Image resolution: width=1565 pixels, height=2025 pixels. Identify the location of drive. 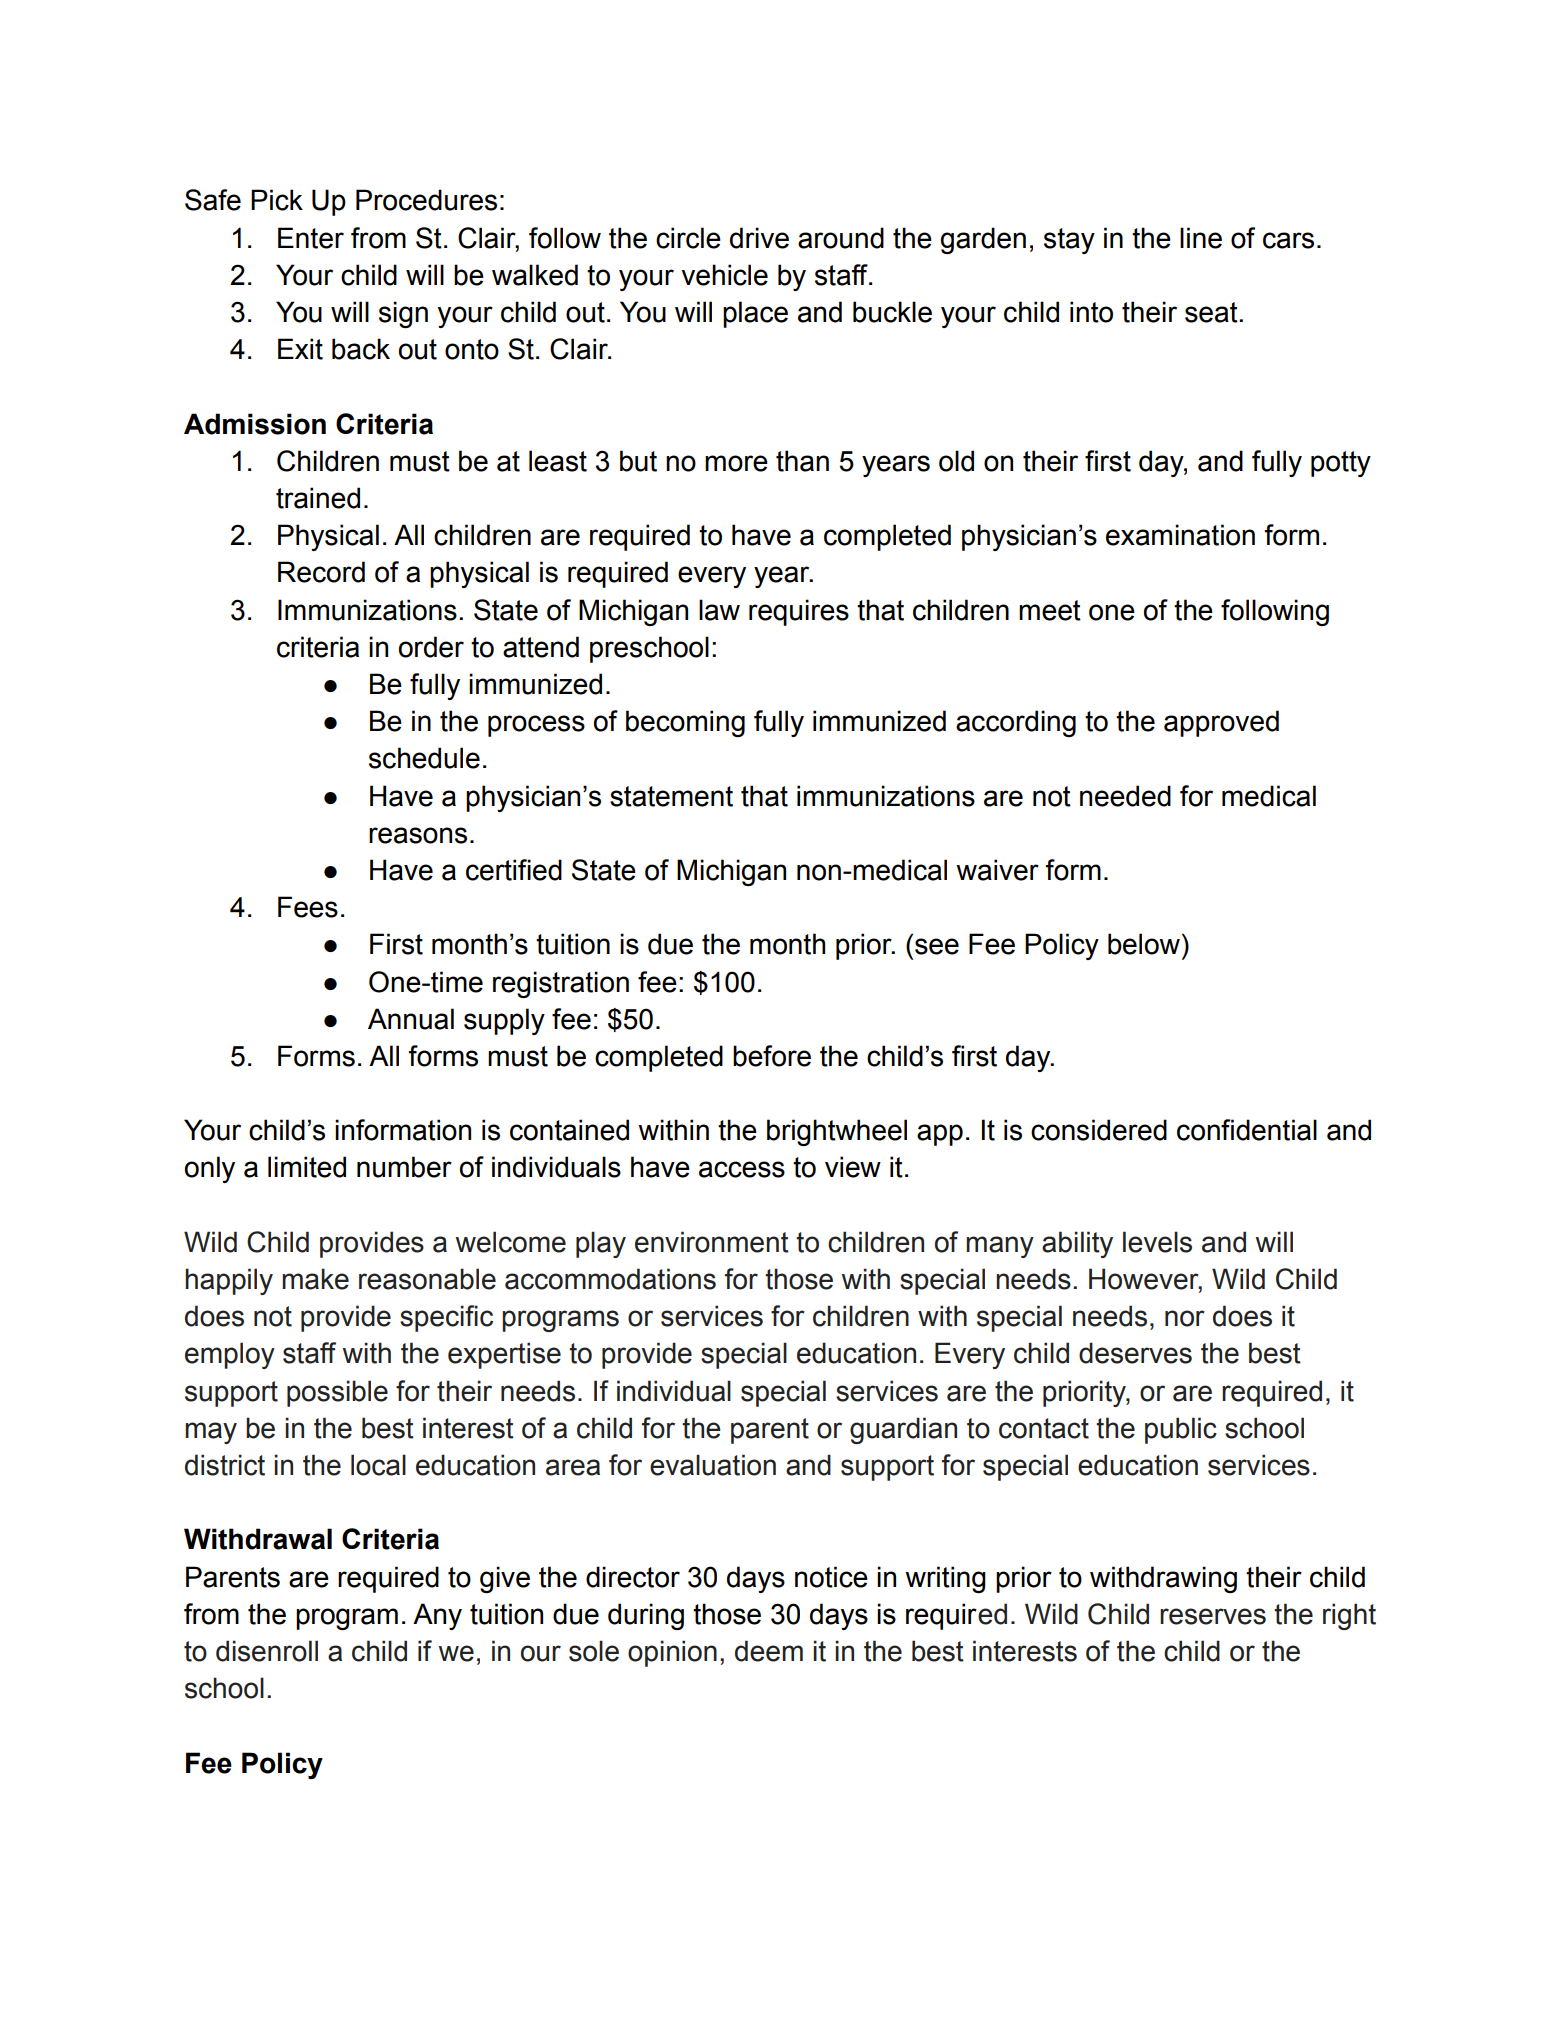
(759, 238).
